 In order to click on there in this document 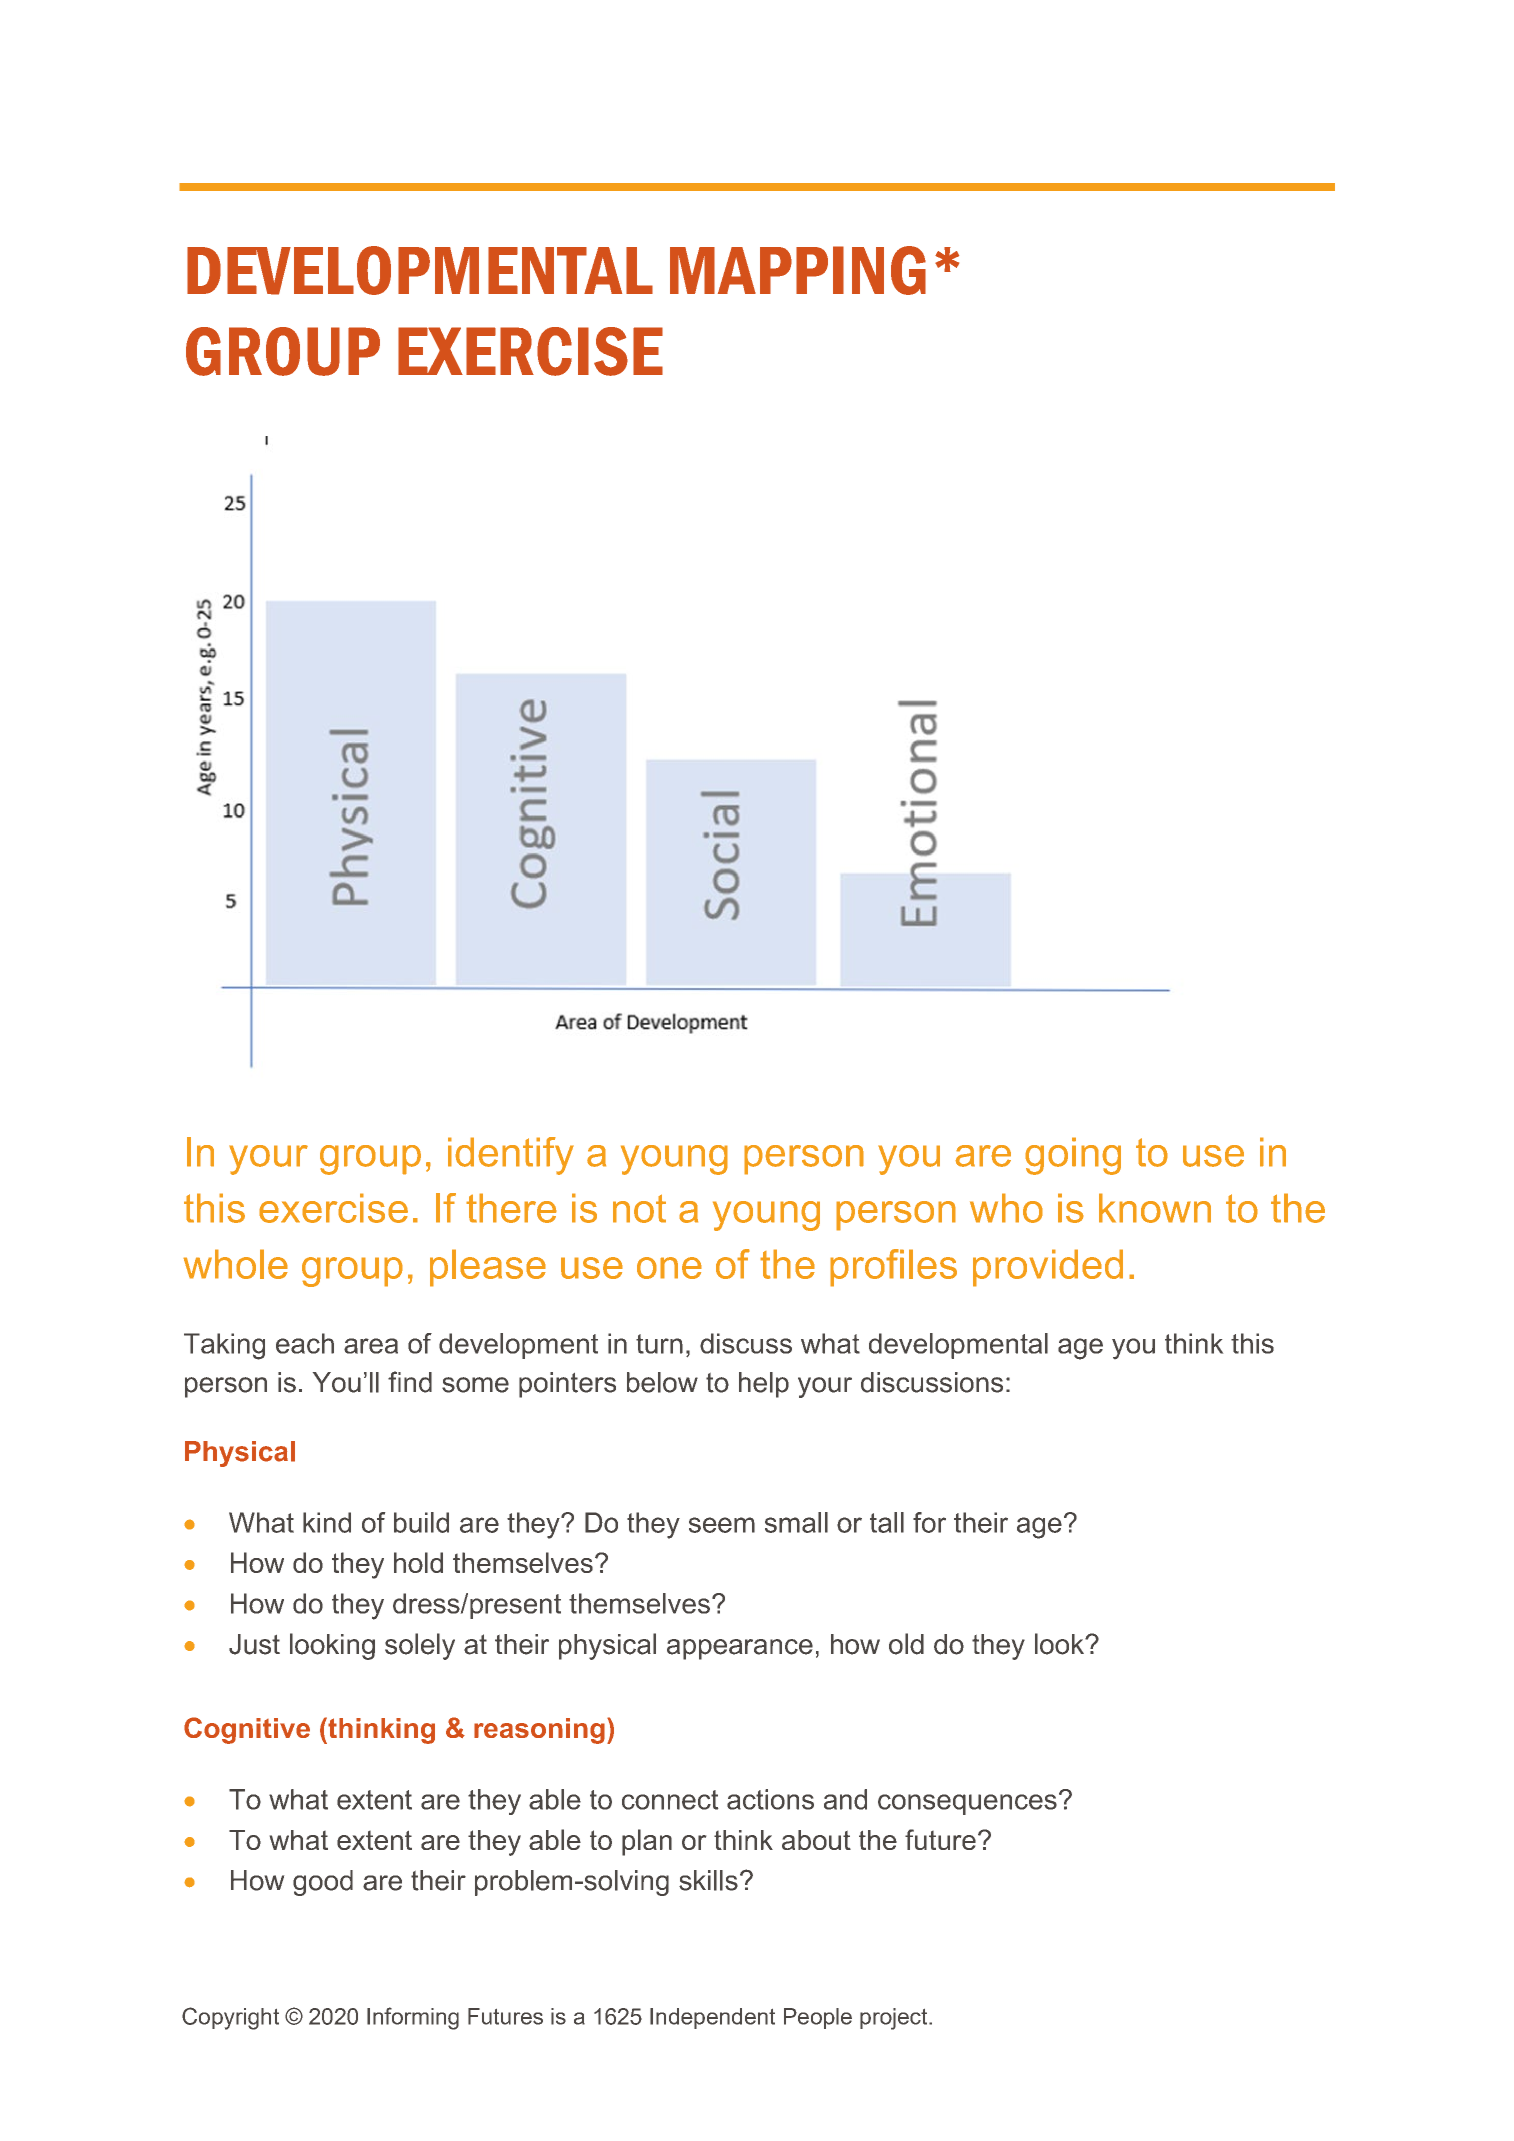, I will do `click(511, 1208)`.
